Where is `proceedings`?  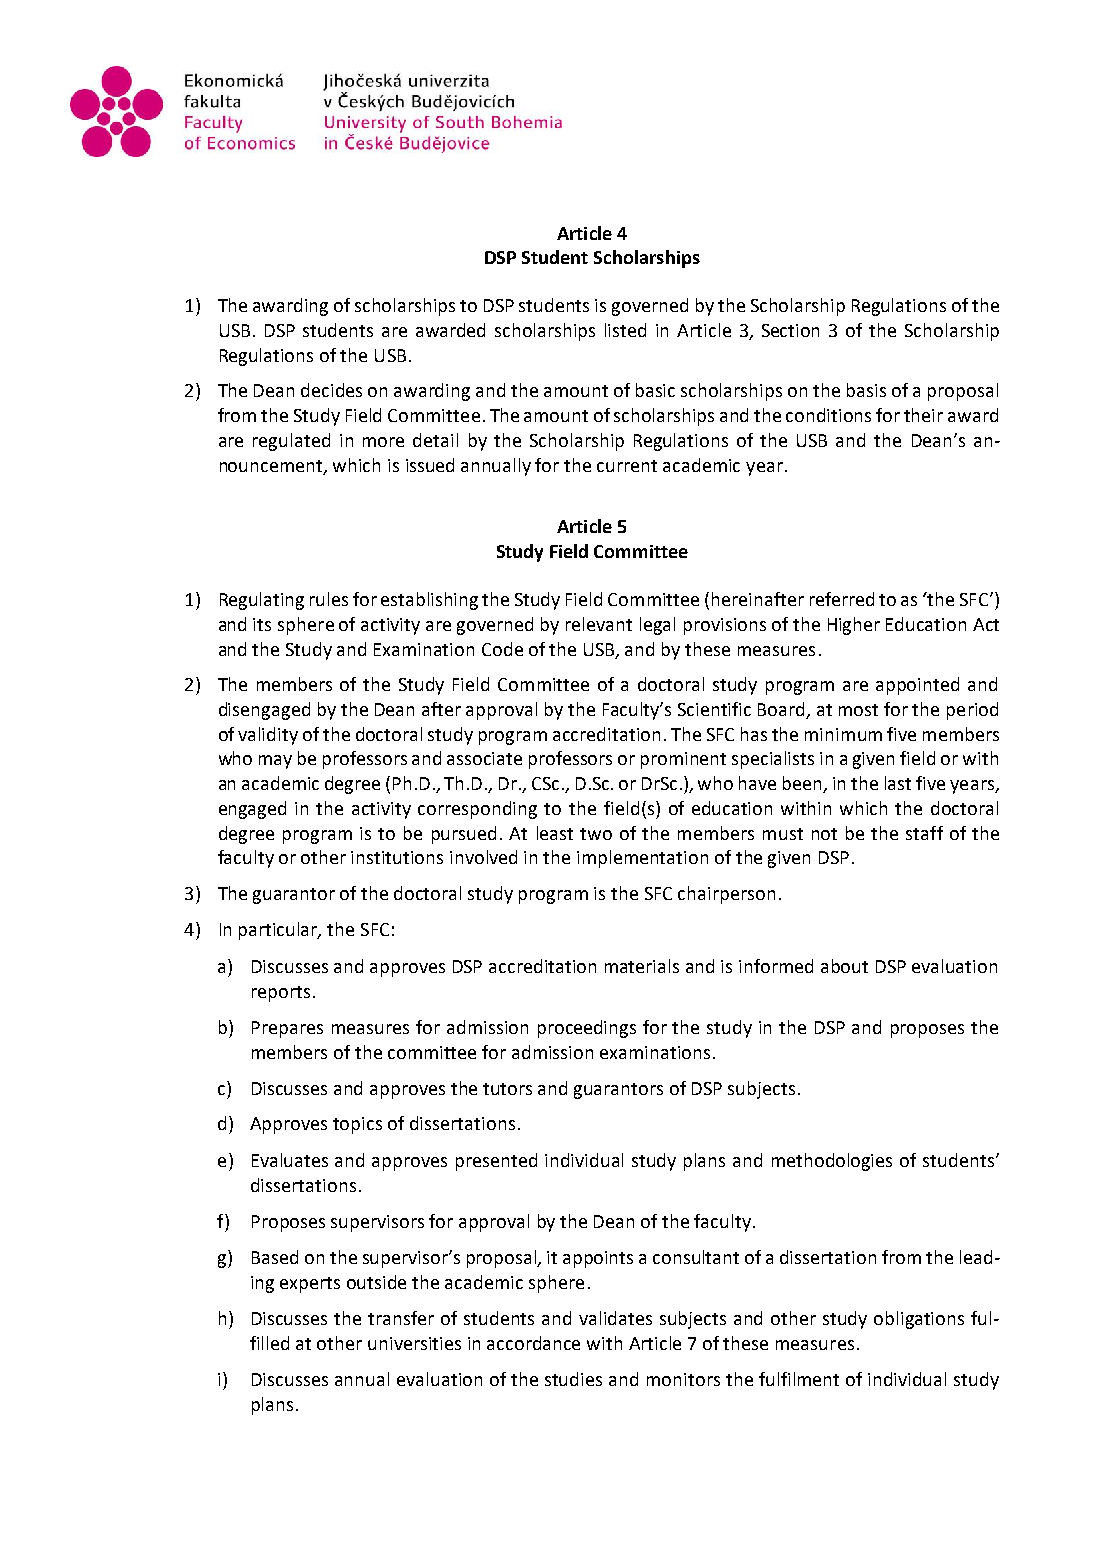 proceedings is located at coordinates (587, 1029).
